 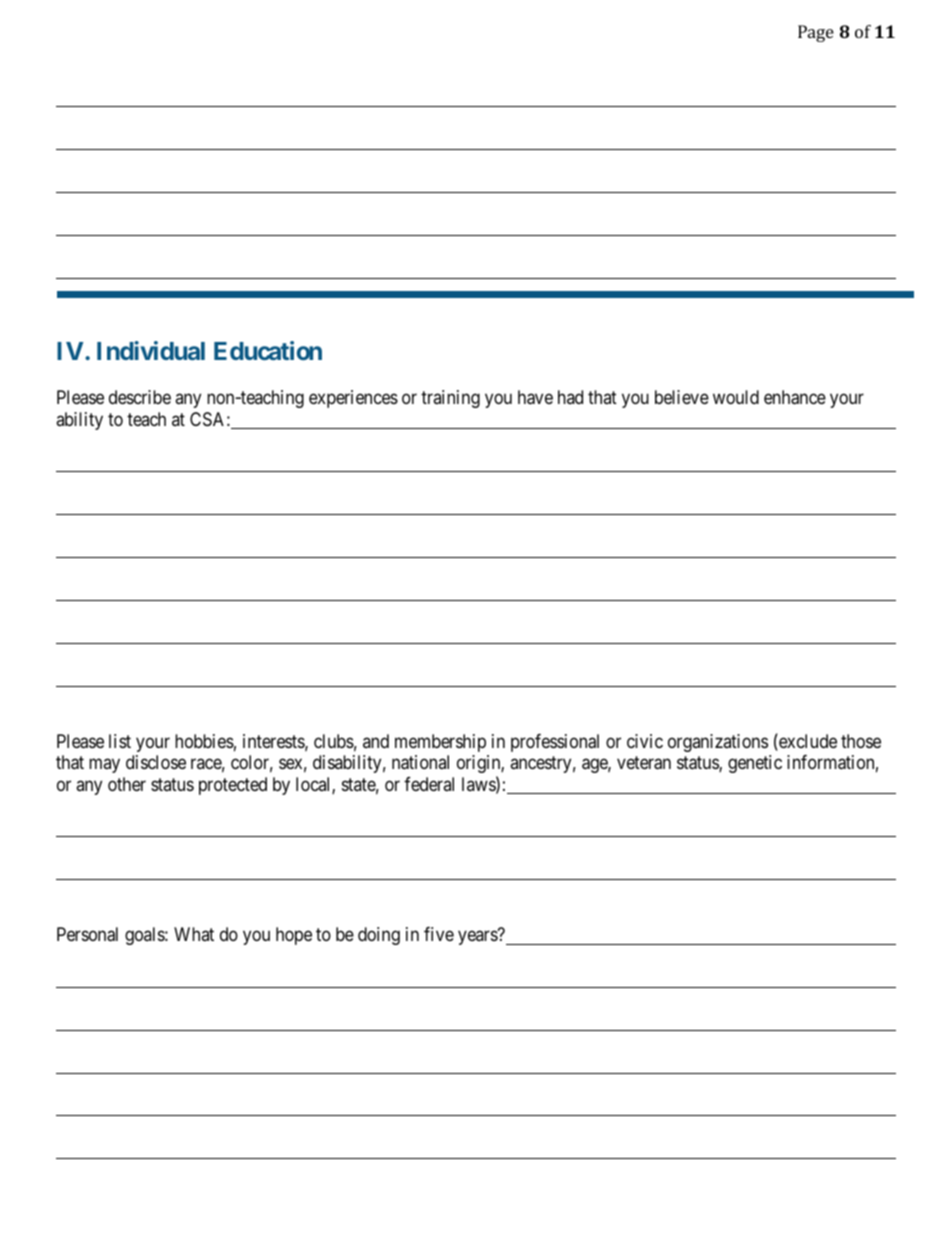 What do you see at coordinates (151, 350) in the document?
I see `Individual` at bounding box center [151, 350].
